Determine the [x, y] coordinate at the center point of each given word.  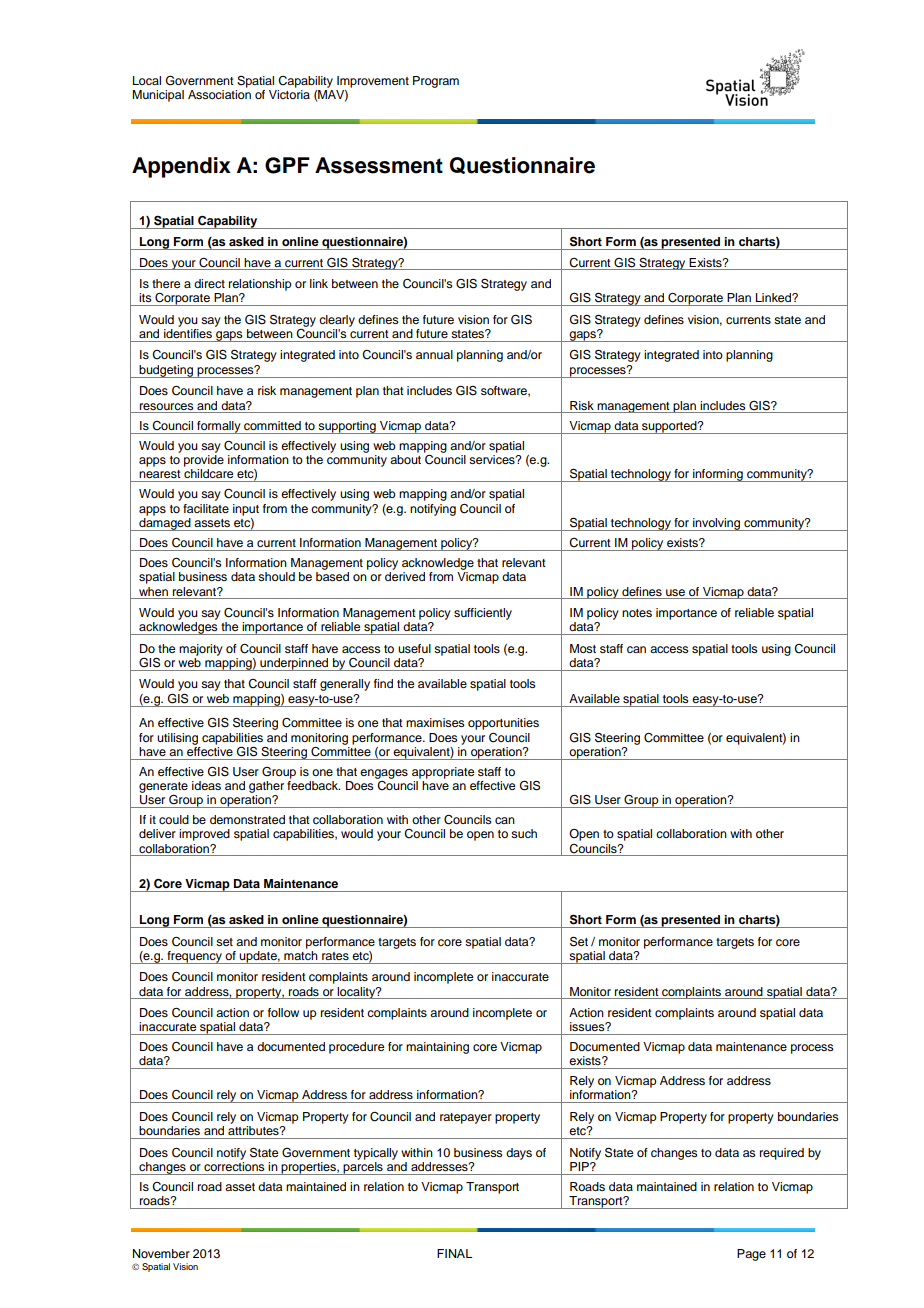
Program [436, 82]
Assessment [379, 165]
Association [219, 94]
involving [717, 524]
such [524, 833]
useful [414, 648]
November [161, 1253]
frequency [194, 957]
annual [434, 354]
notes [637, 613]
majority [201, 650]
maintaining [437, 1048]
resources [167, 406]
